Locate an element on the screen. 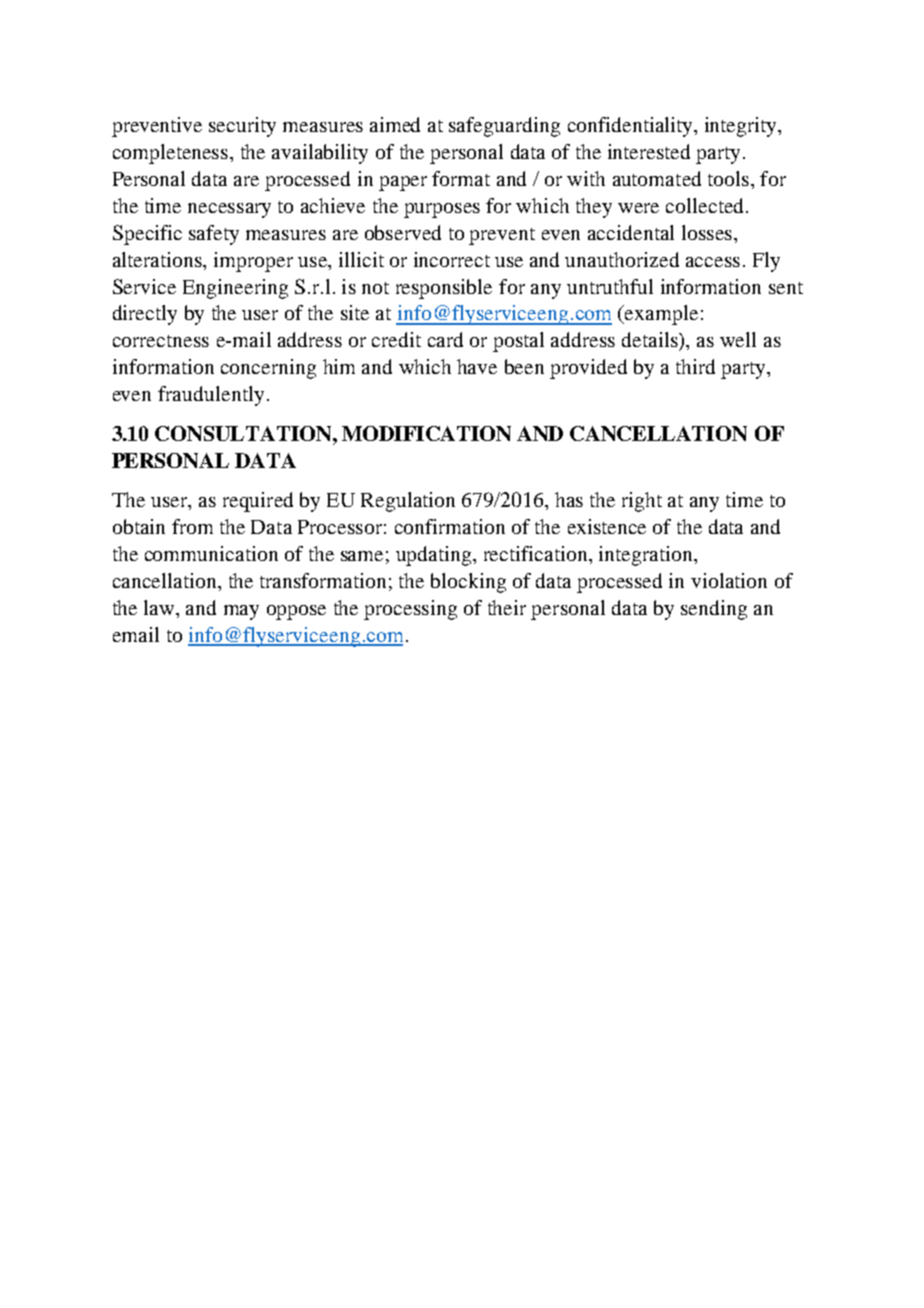 This screenshot has width=924, height=1308. safeguarding is located at coordinates (504, 127).
